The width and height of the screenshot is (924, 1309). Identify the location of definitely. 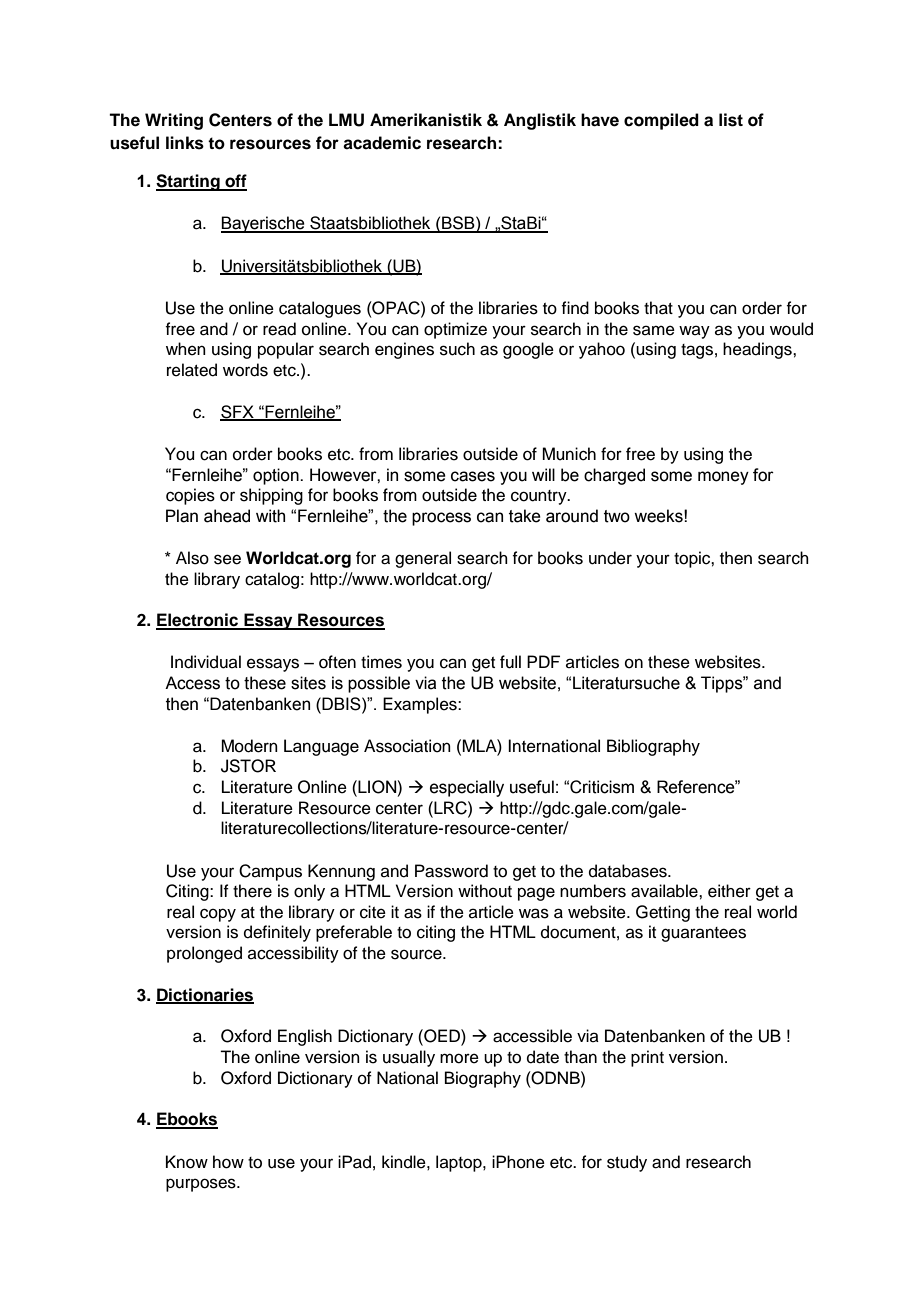
(277, 933).
